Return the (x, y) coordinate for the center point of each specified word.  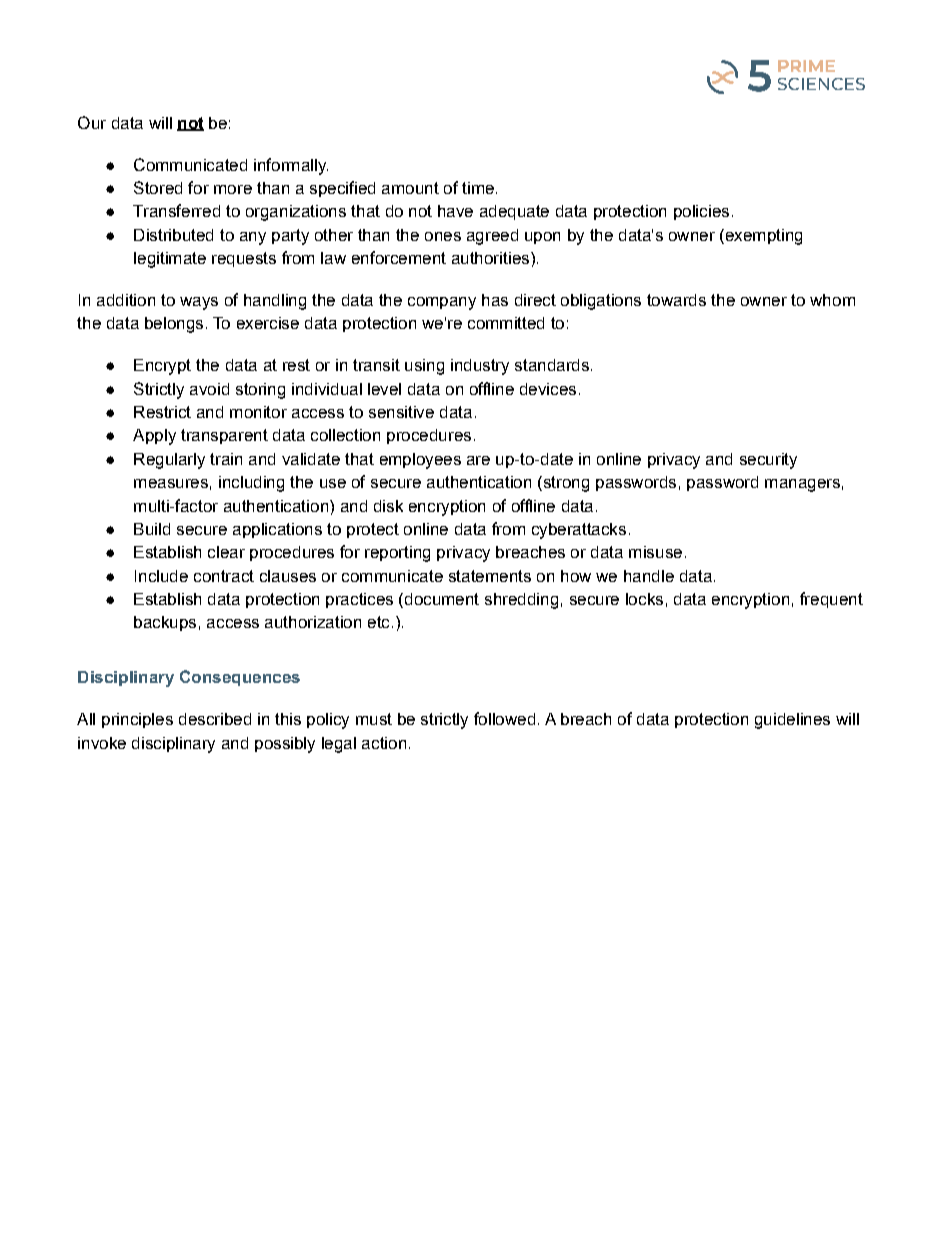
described (215, 719)
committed (506, 323)
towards (676, 300)
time (478, 188)
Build (152, 529)
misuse (655, 552)
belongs (174, 325)
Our (92, 122)
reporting (397, 554)
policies (701, 212)
